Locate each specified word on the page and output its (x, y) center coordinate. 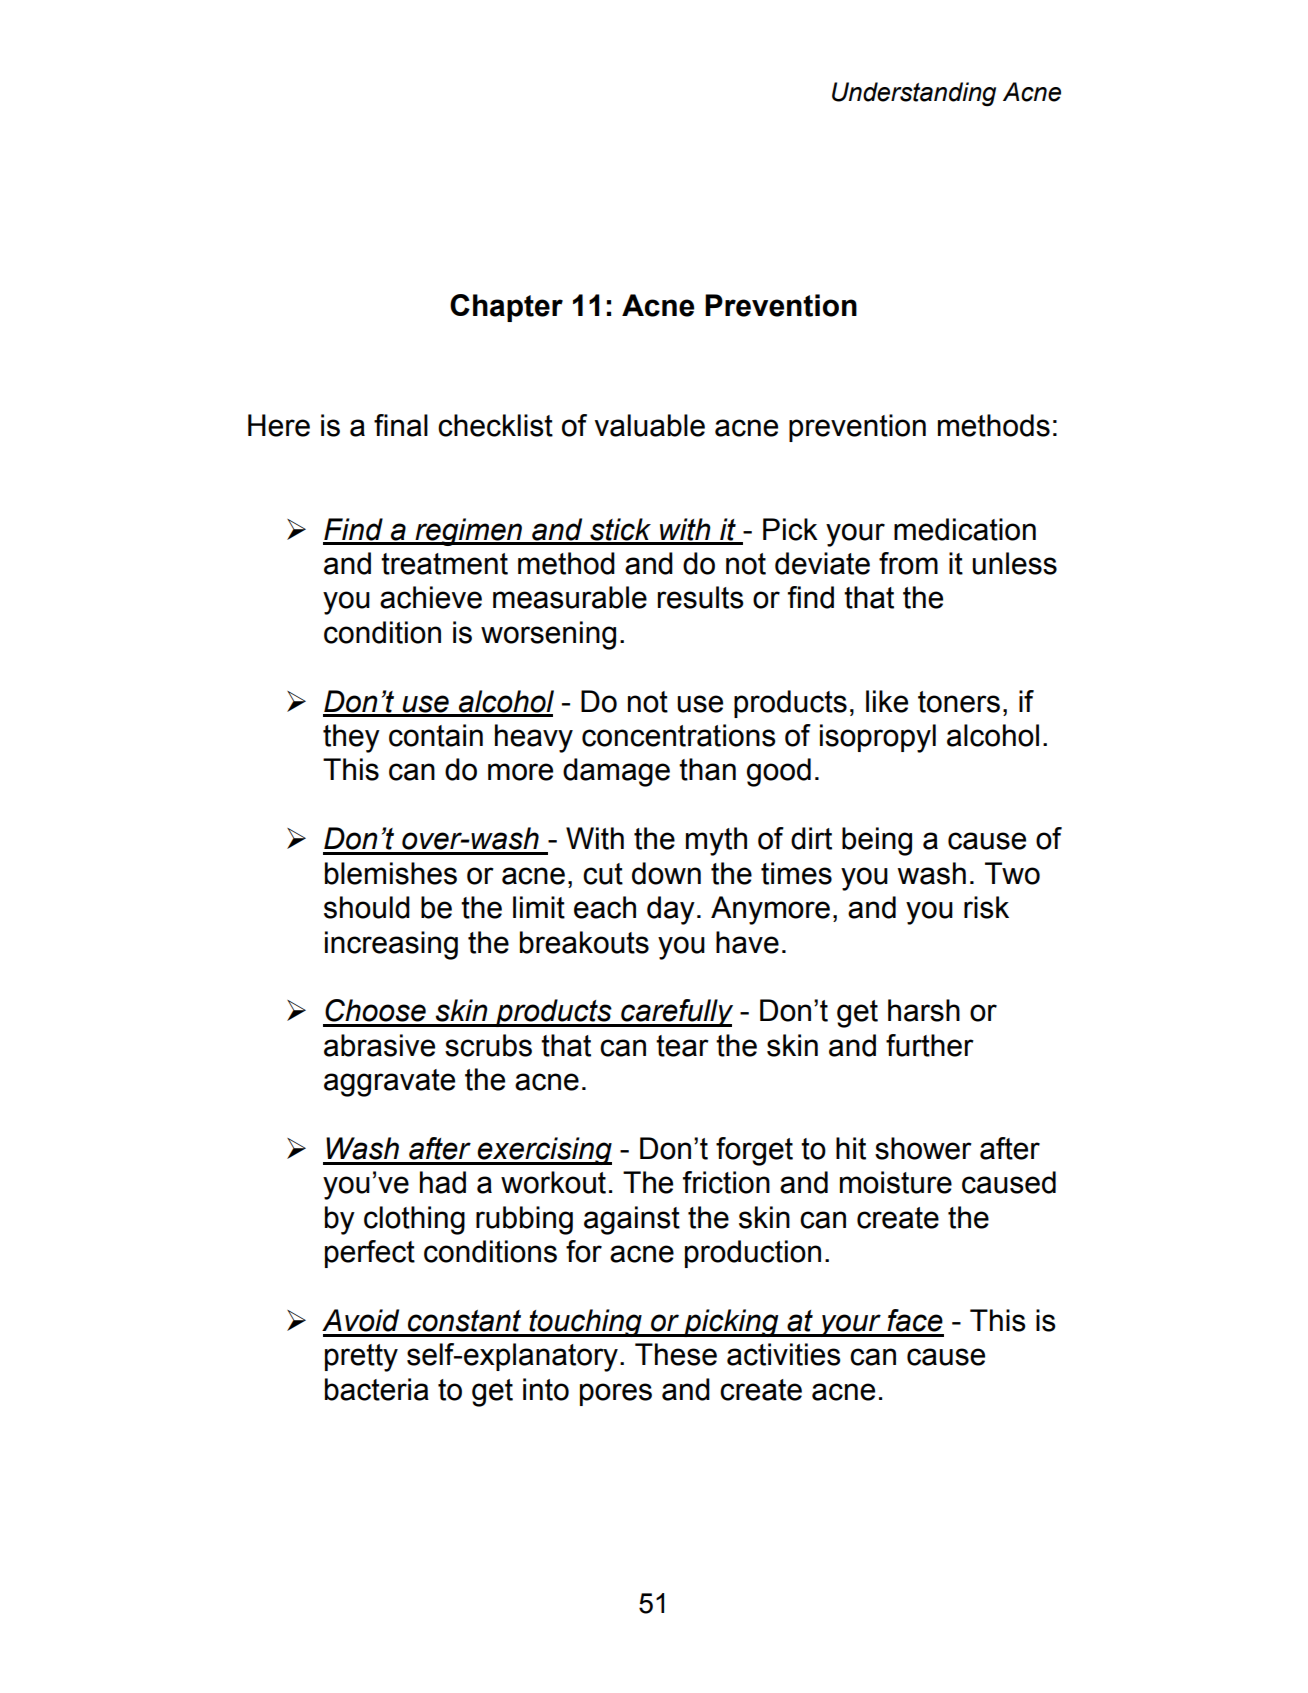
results (701, 597)
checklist (495, 425)
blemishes (391, 873)
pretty (361, 1358)
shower (923, 1148)
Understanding (914, 94)
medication (965, 529)
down (666, 873)
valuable (649, 425)
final (401, 425)
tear (682, 1046)
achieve (431, 597)
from (908, 563)
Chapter (506, 308)
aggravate (389, 1083)
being (877, 841)
